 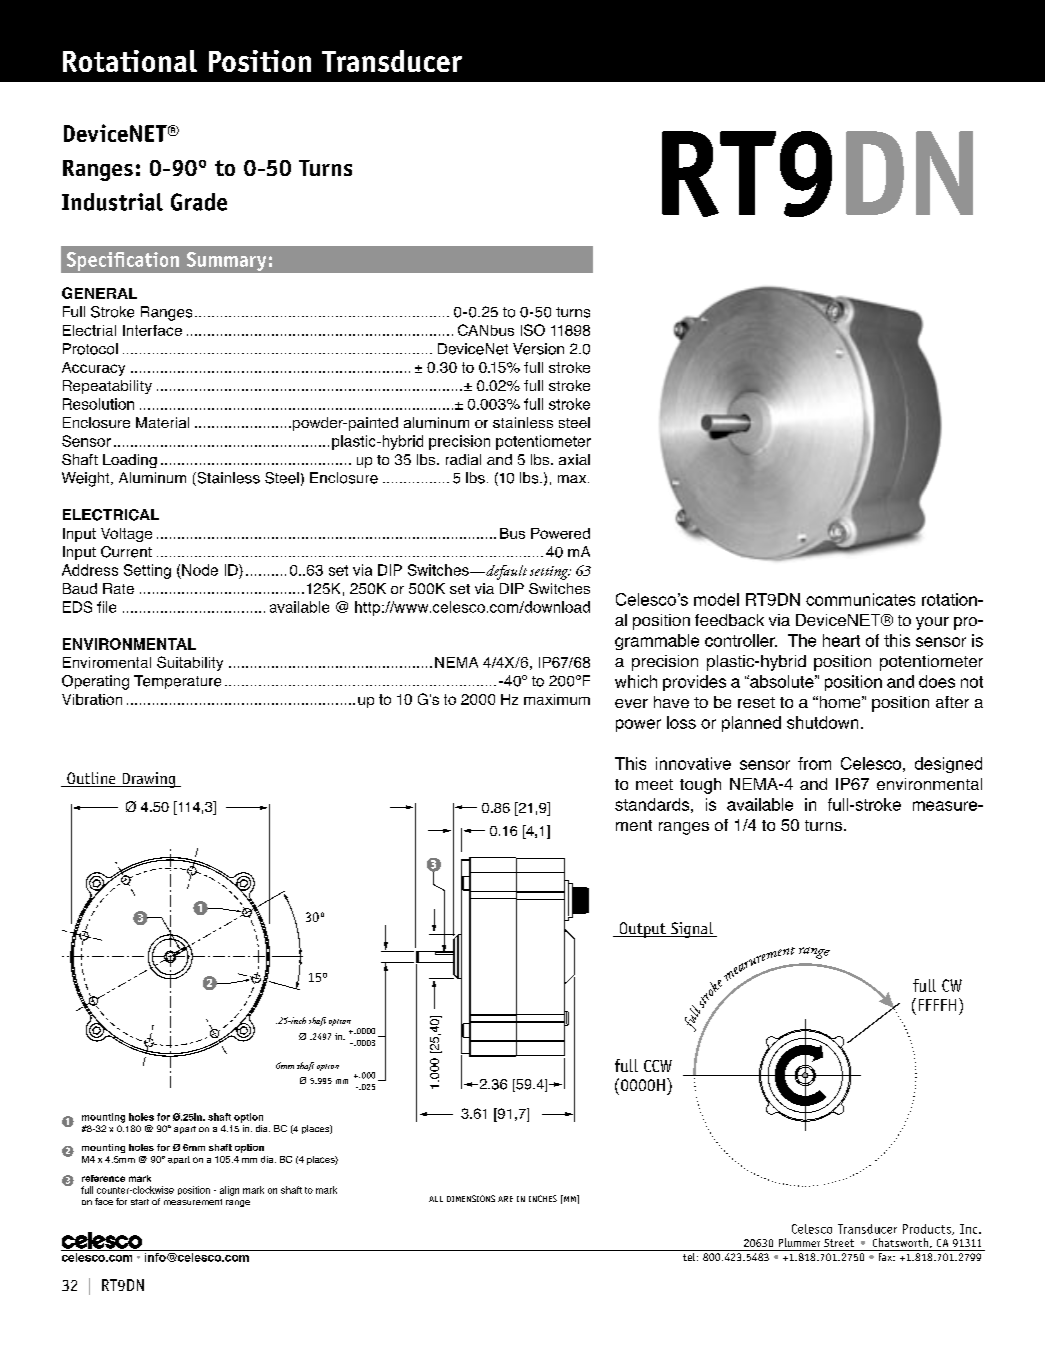 What do you see at coordinates (533, 330) in the screenshot?
I see `ISO` at bounding box center [533, 330].
